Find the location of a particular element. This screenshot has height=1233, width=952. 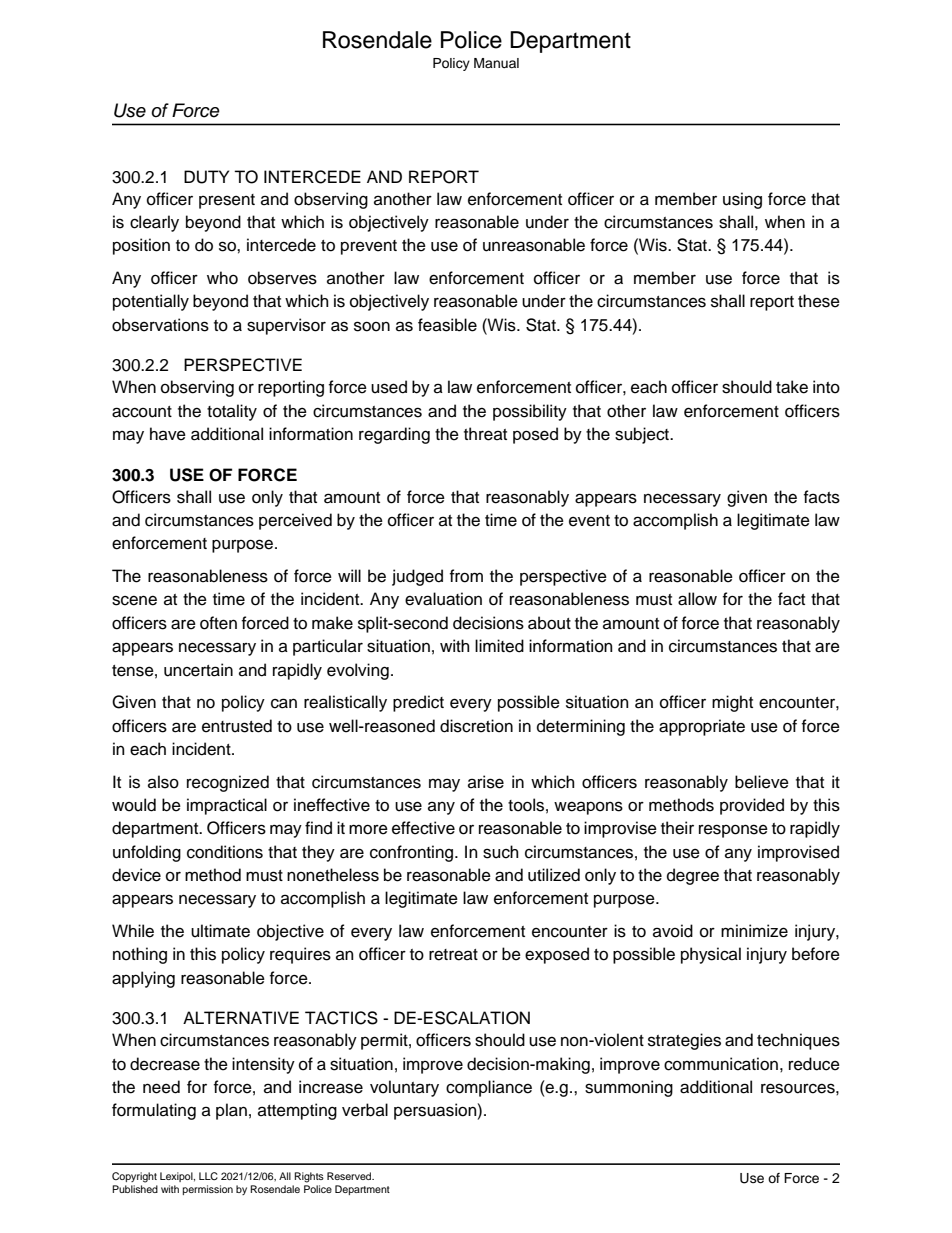

ultimate is located at coordinates (220, 931).
